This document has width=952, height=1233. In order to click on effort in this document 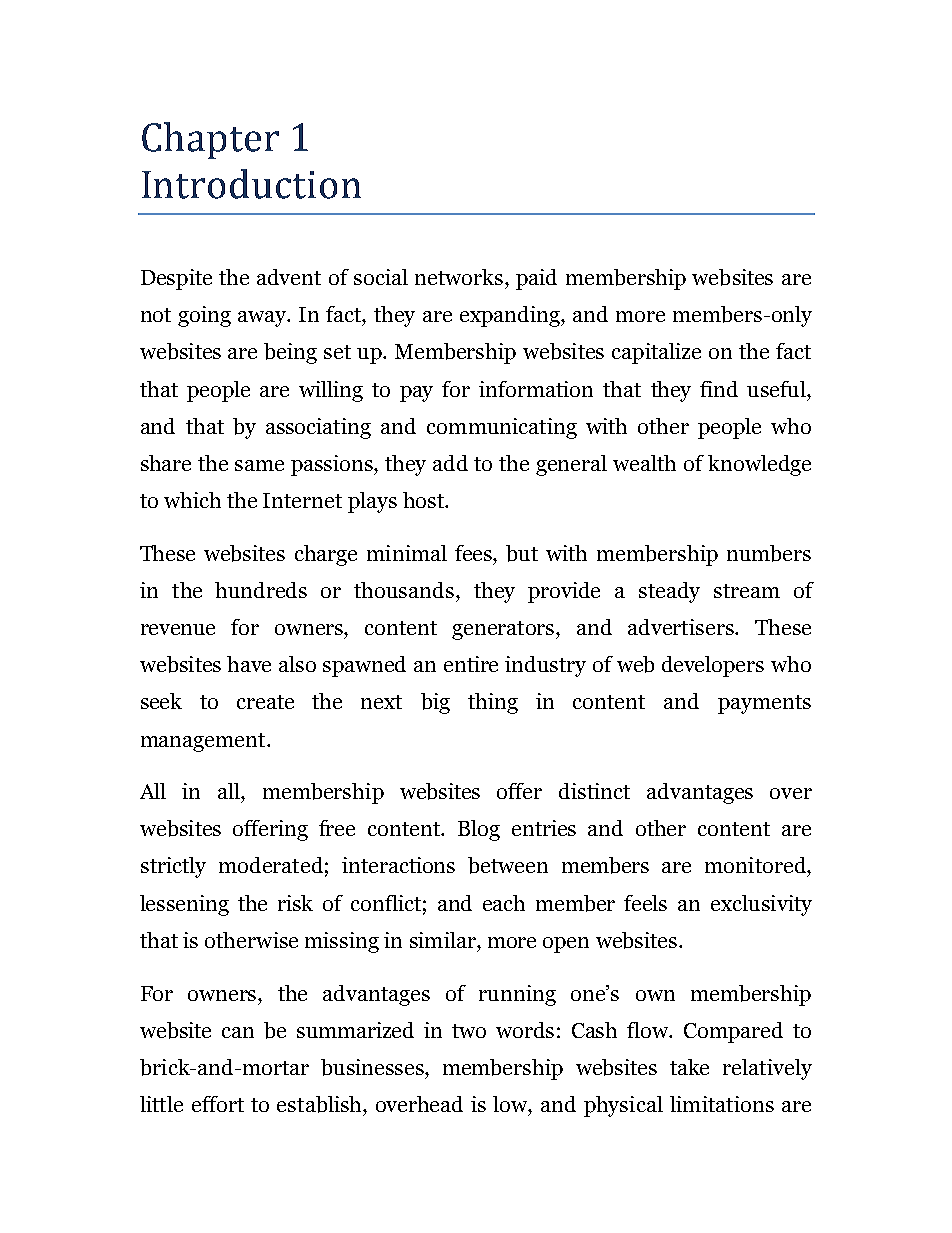, I will do `click(218, 1104)`.
